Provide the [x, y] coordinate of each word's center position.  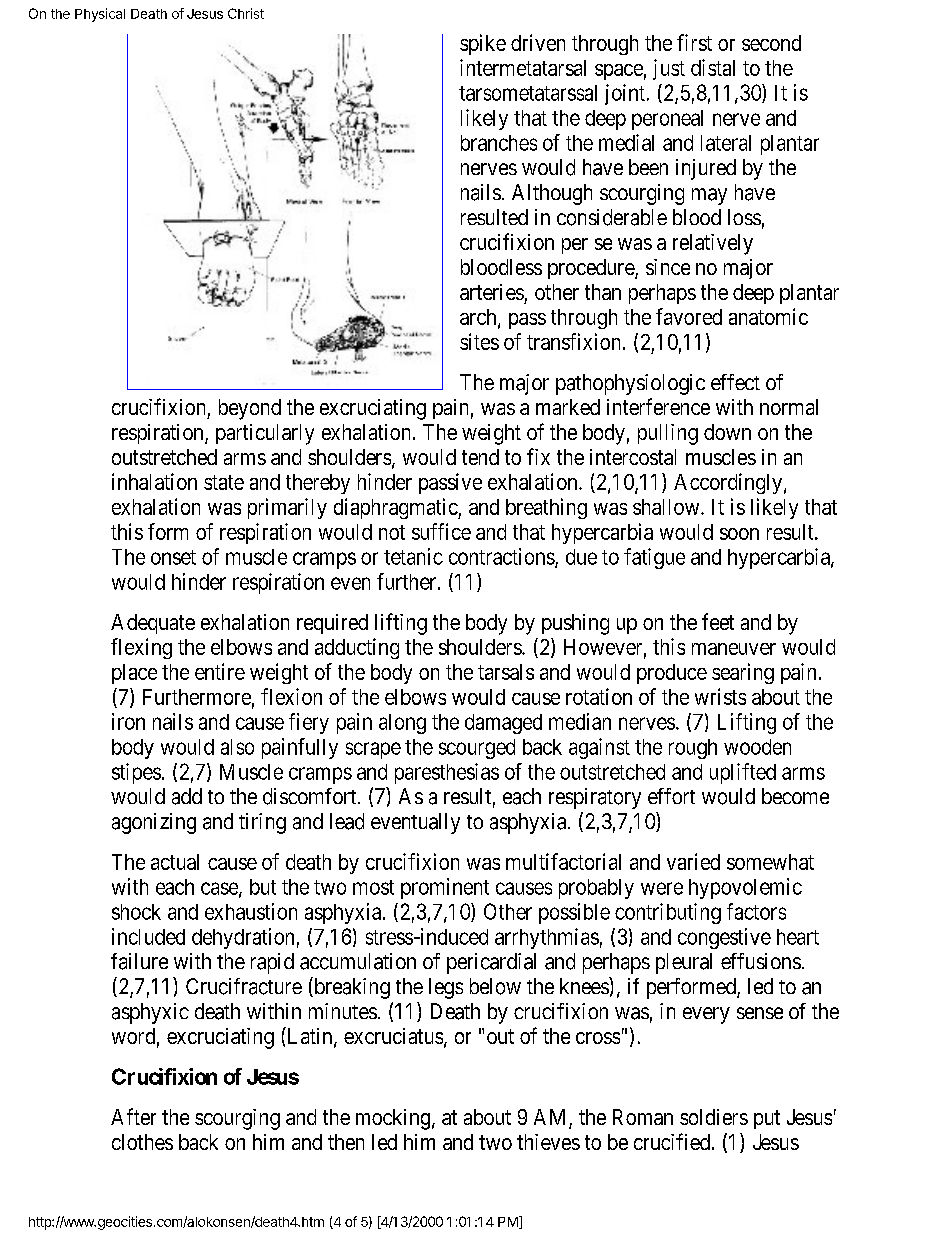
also [237, 747]
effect [735, 382]
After [133, 1116]
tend [480, 457]
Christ [246, 13]
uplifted [743, 773]
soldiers [714, 1117]
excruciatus [393, 1036]
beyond [250, 409]
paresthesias [447, 773]
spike [483, 44]
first [694, 42]
